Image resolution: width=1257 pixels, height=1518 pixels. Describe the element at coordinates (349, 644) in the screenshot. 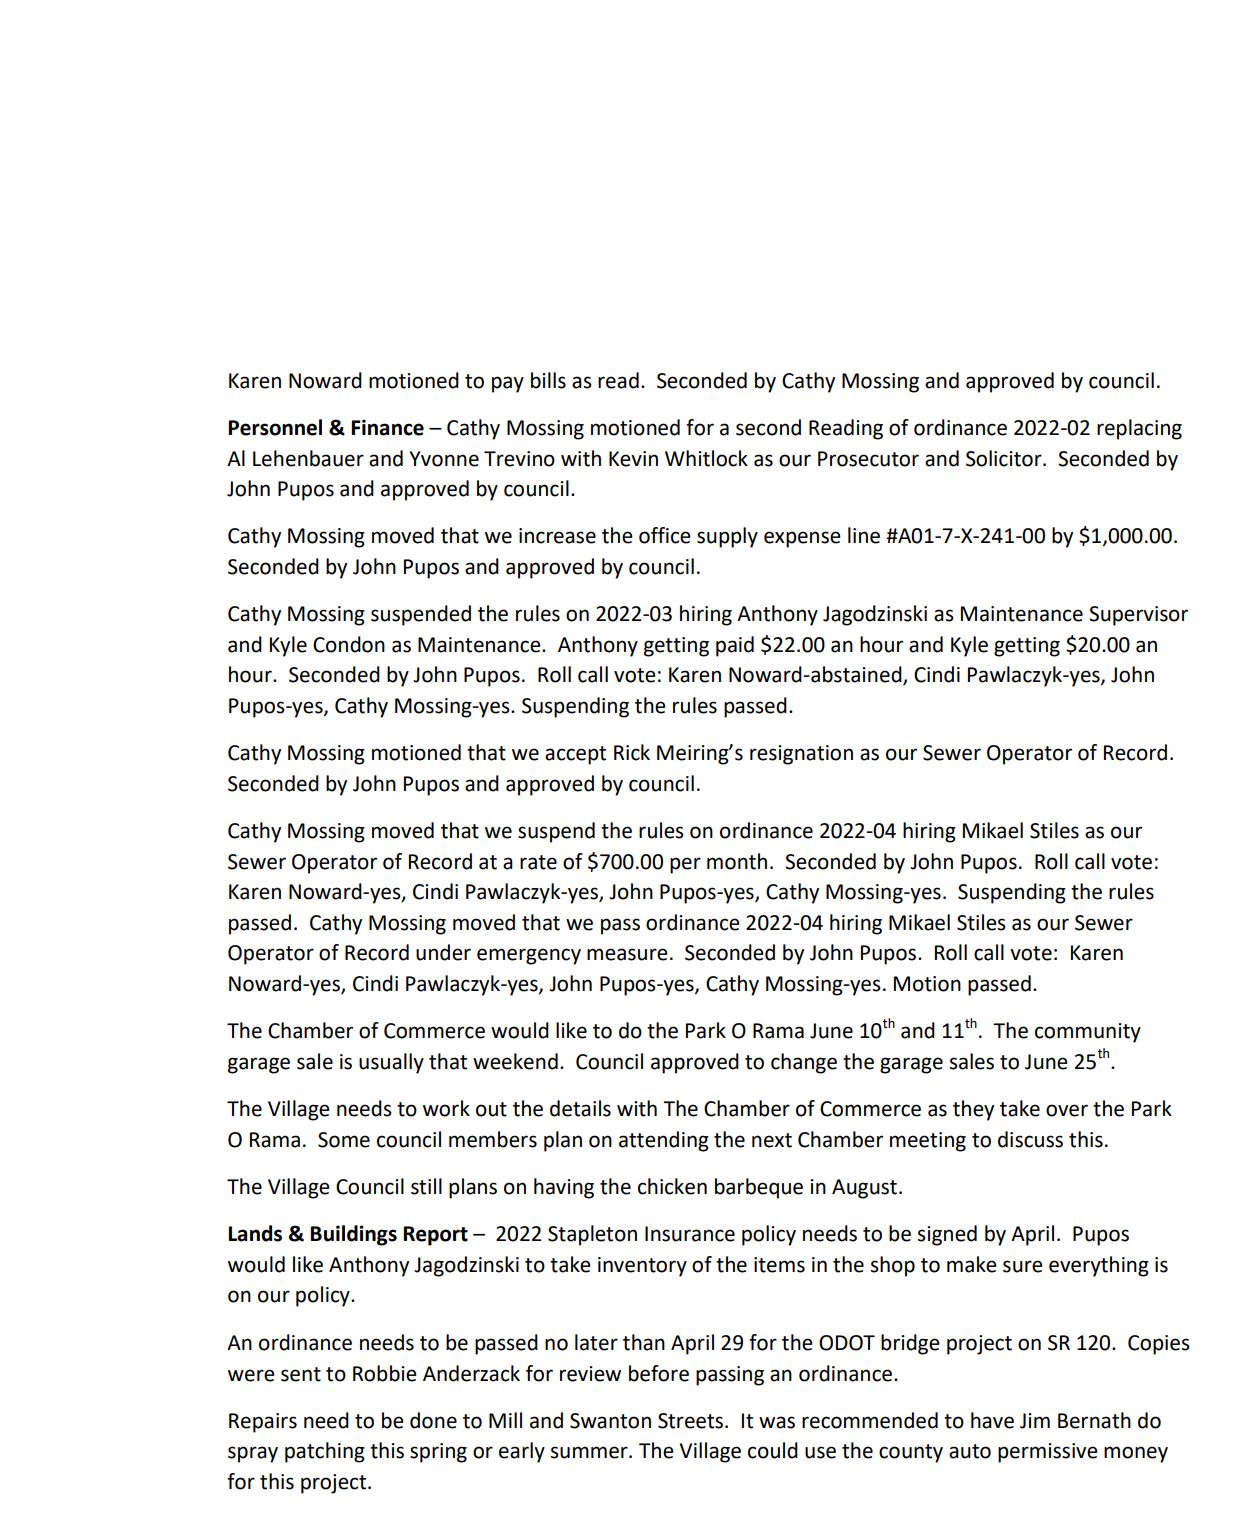

I see `Condon` at that location.
